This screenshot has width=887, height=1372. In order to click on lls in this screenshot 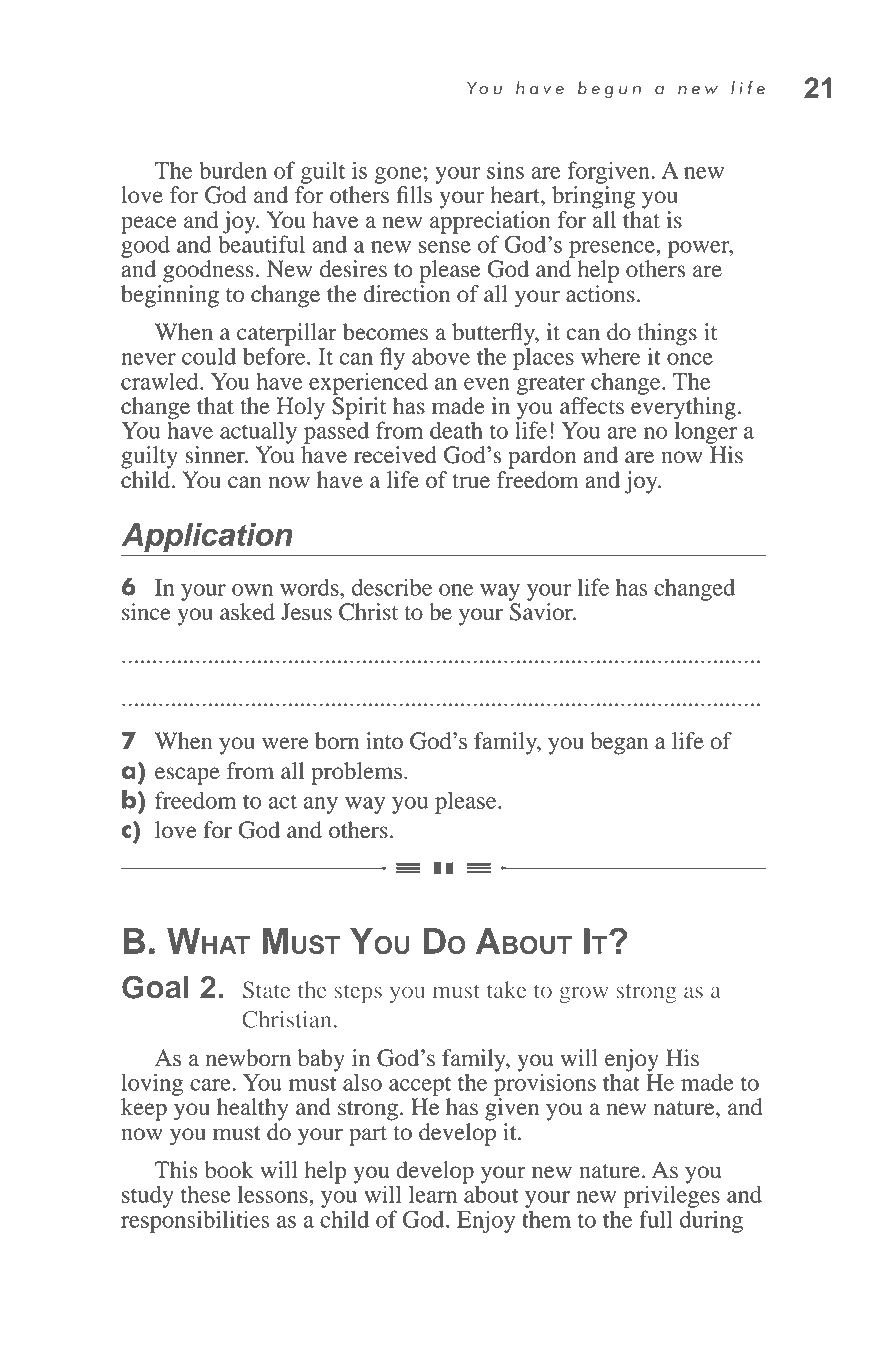, I will do `click(421, 195)`.
